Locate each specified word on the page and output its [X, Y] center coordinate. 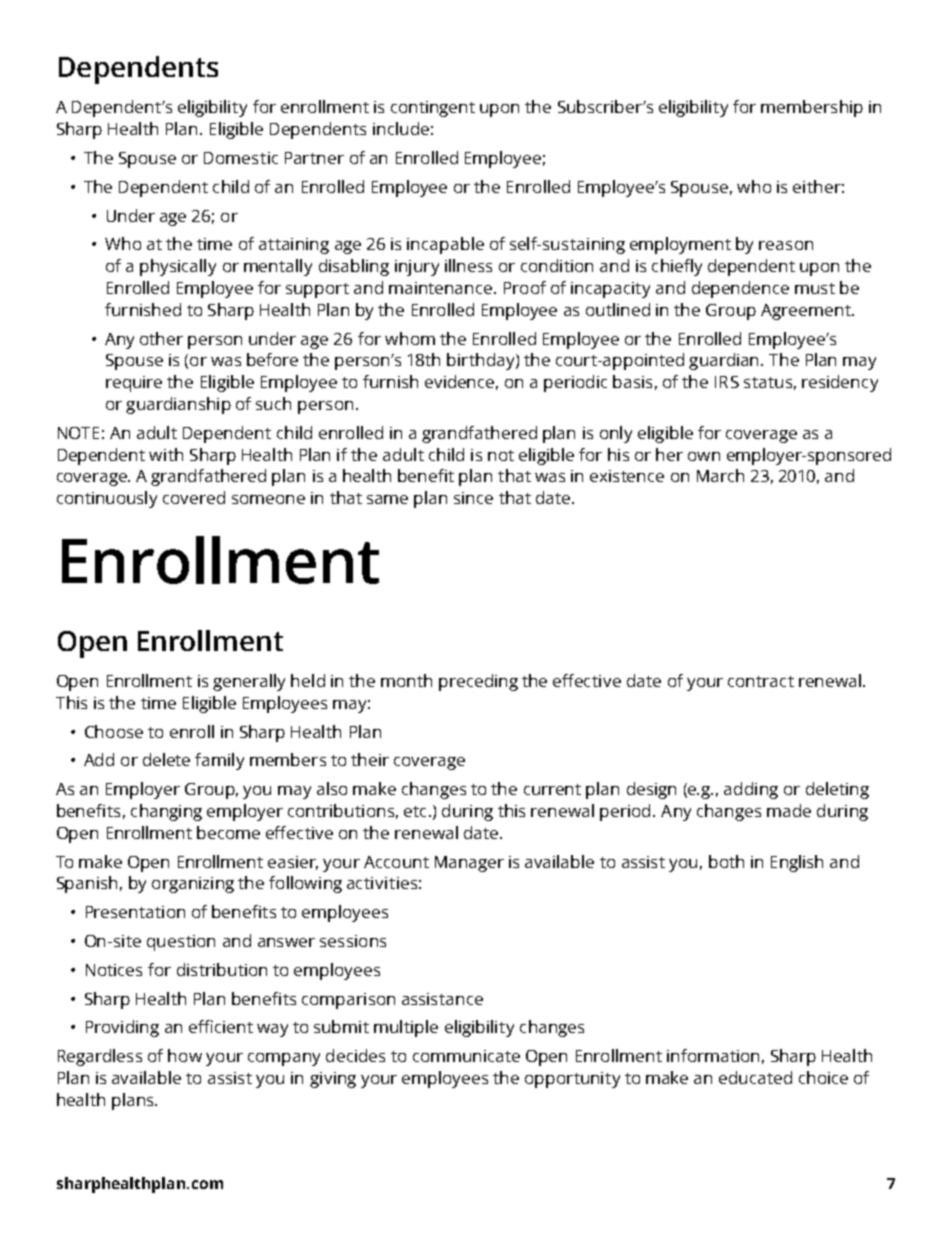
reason [786, 245]
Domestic [241, 158]
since [473, 498]
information [713, 1055]
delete [166, 759]
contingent [433, 109]
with [166, 454]
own [704, 456]
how [185, 1055]
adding [751, 790]
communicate [466, 1056]
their [370, 759]
